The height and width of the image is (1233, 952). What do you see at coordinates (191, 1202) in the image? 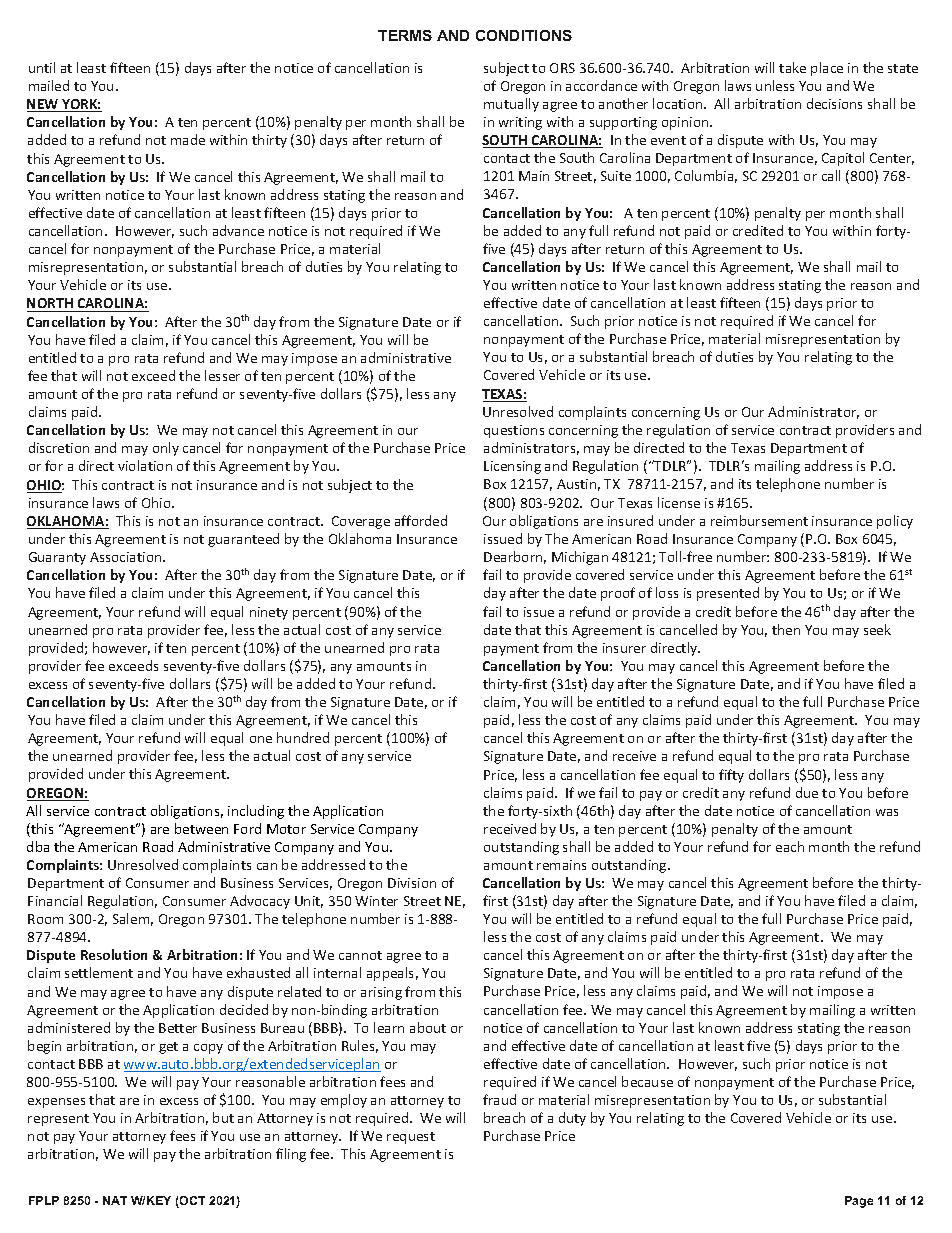
I see `OCT` at bounding box center [191, 1202].
